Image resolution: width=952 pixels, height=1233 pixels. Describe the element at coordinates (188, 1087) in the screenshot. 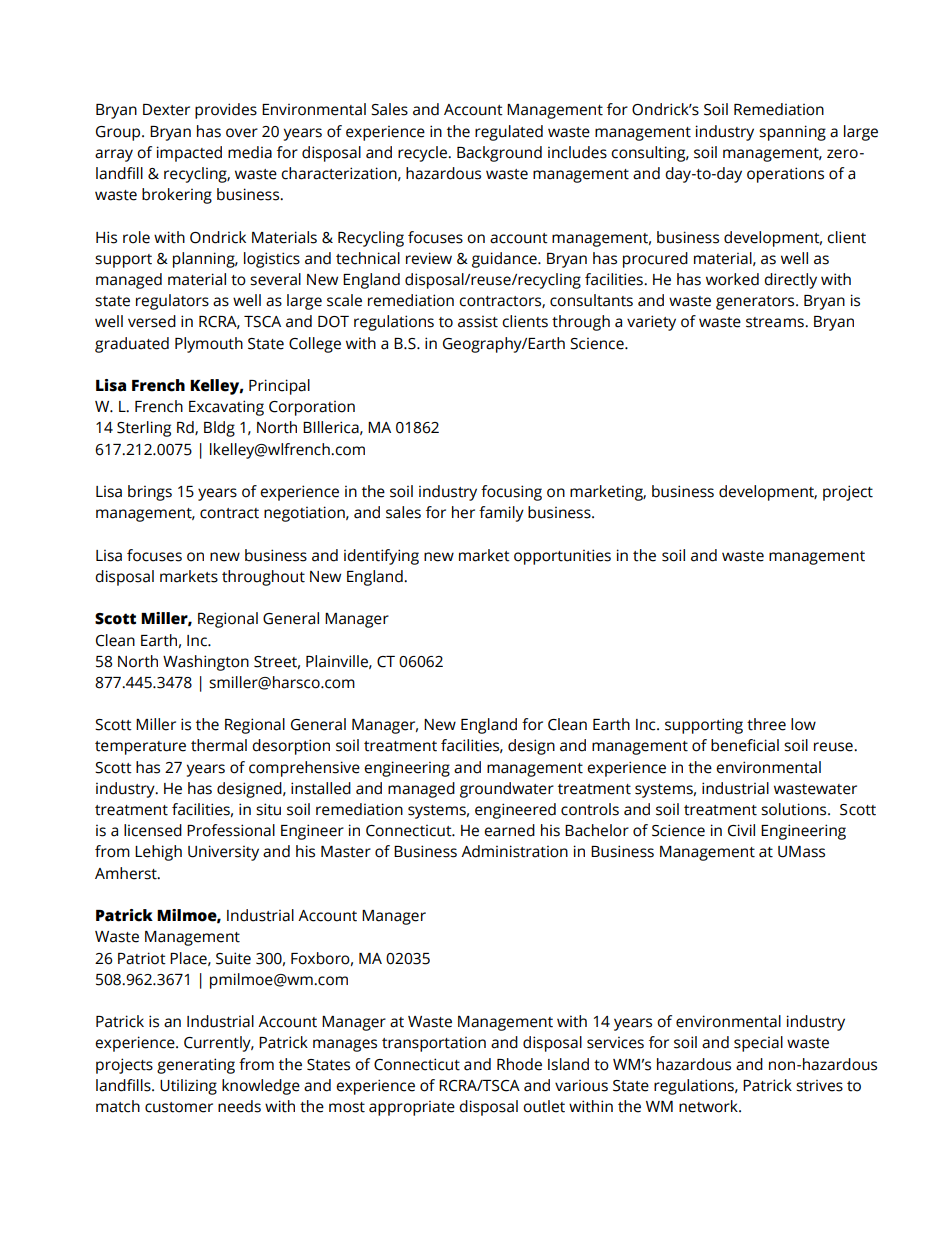

I see `Utilizing` at that location.
